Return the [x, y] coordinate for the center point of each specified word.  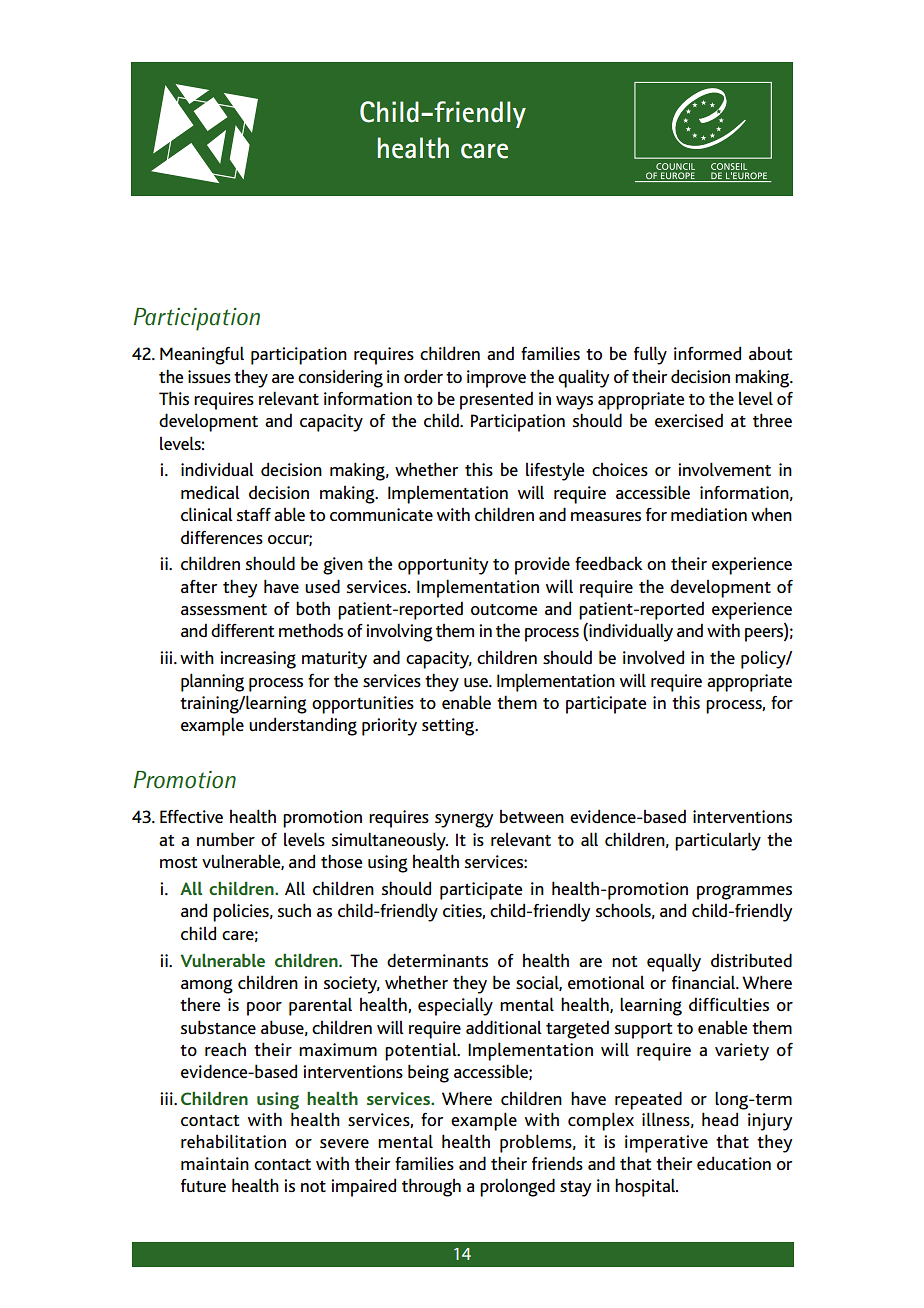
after [199, 586]
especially [455, 1006]
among [207, 986]
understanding [303, 726]
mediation [709, 514]
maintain [215, 1163]
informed [707, 353]
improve [496, 379]
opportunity [443, 566]
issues [209, 376]
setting [449, 727]
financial [705, 982]
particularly [718, 841]
